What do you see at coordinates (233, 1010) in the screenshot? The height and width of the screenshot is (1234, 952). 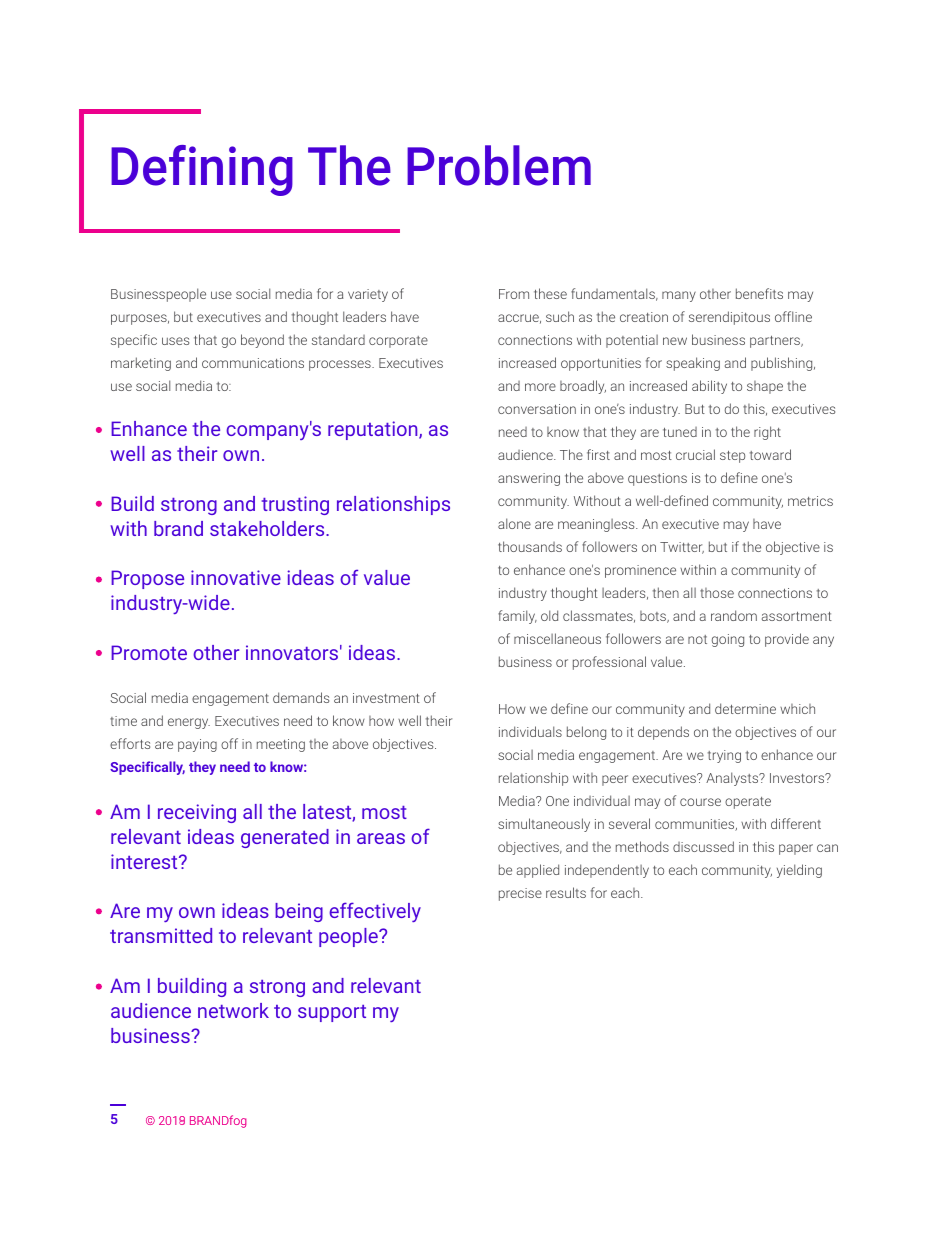 I see `network` at bounding box center [233, 1010].
